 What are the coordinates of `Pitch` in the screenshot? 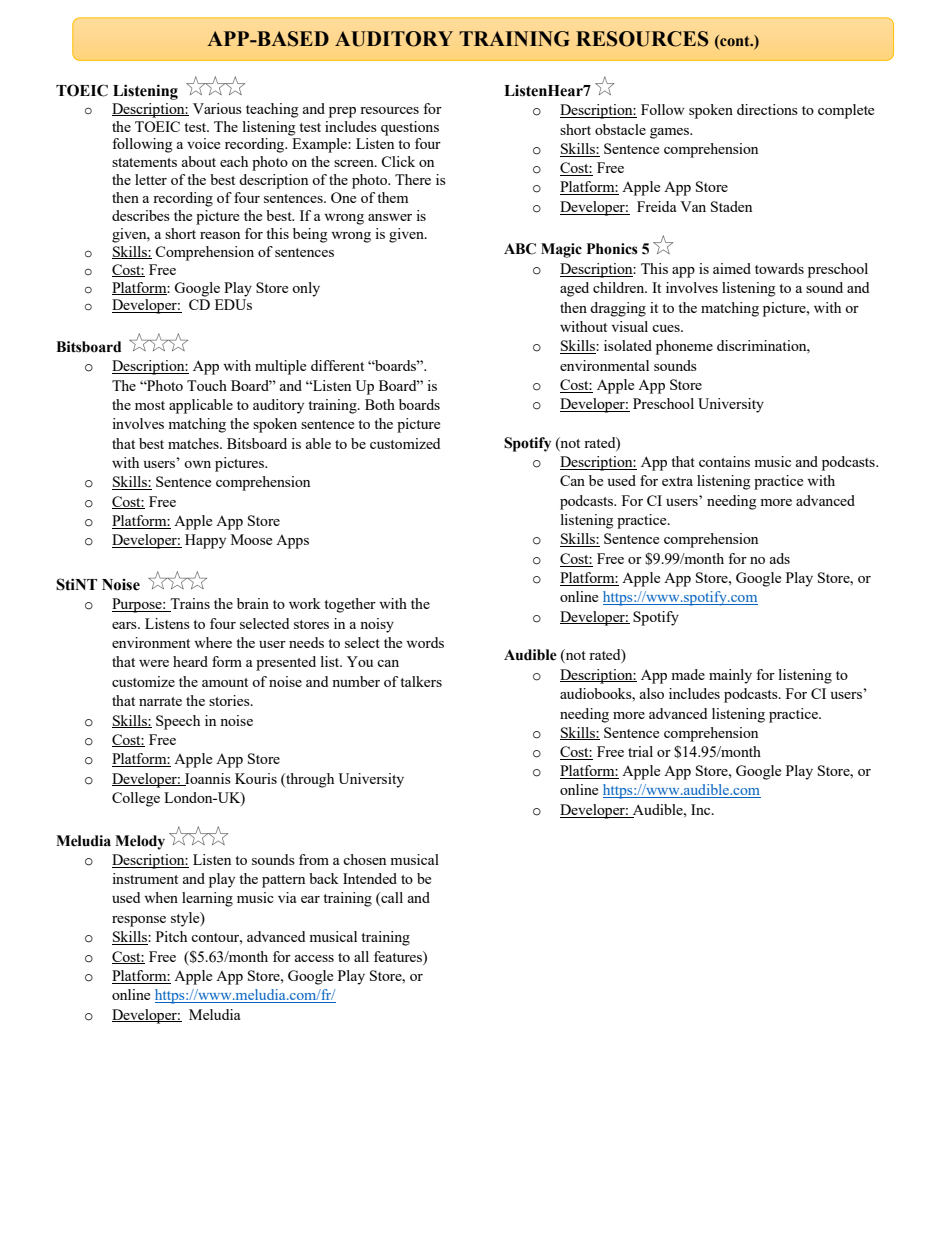 It's located at (171, 936).
